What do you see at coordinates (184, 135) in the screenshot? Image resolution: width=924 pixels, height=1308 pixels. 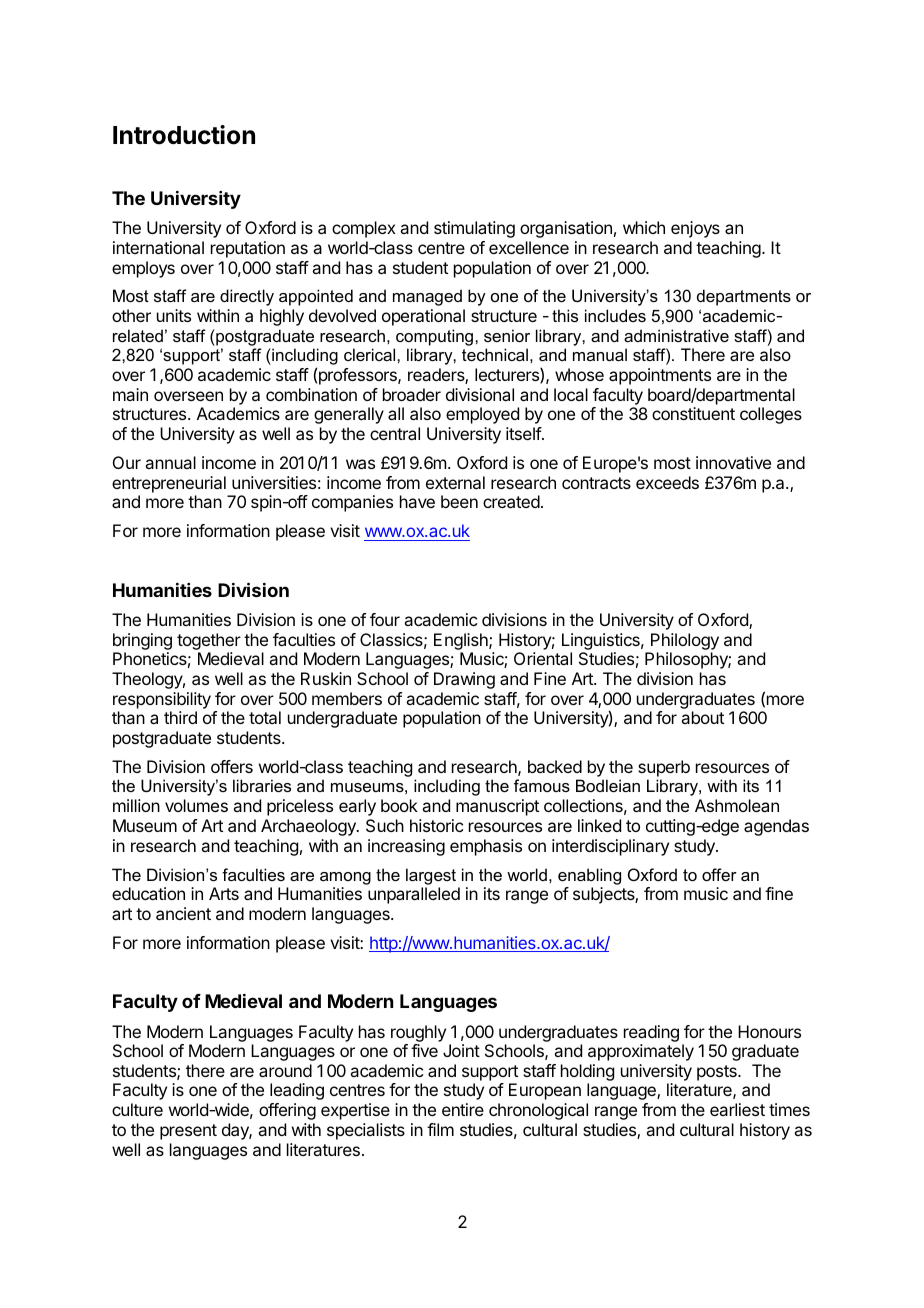 I see `Introduction` at bounding box center [184, 135].
